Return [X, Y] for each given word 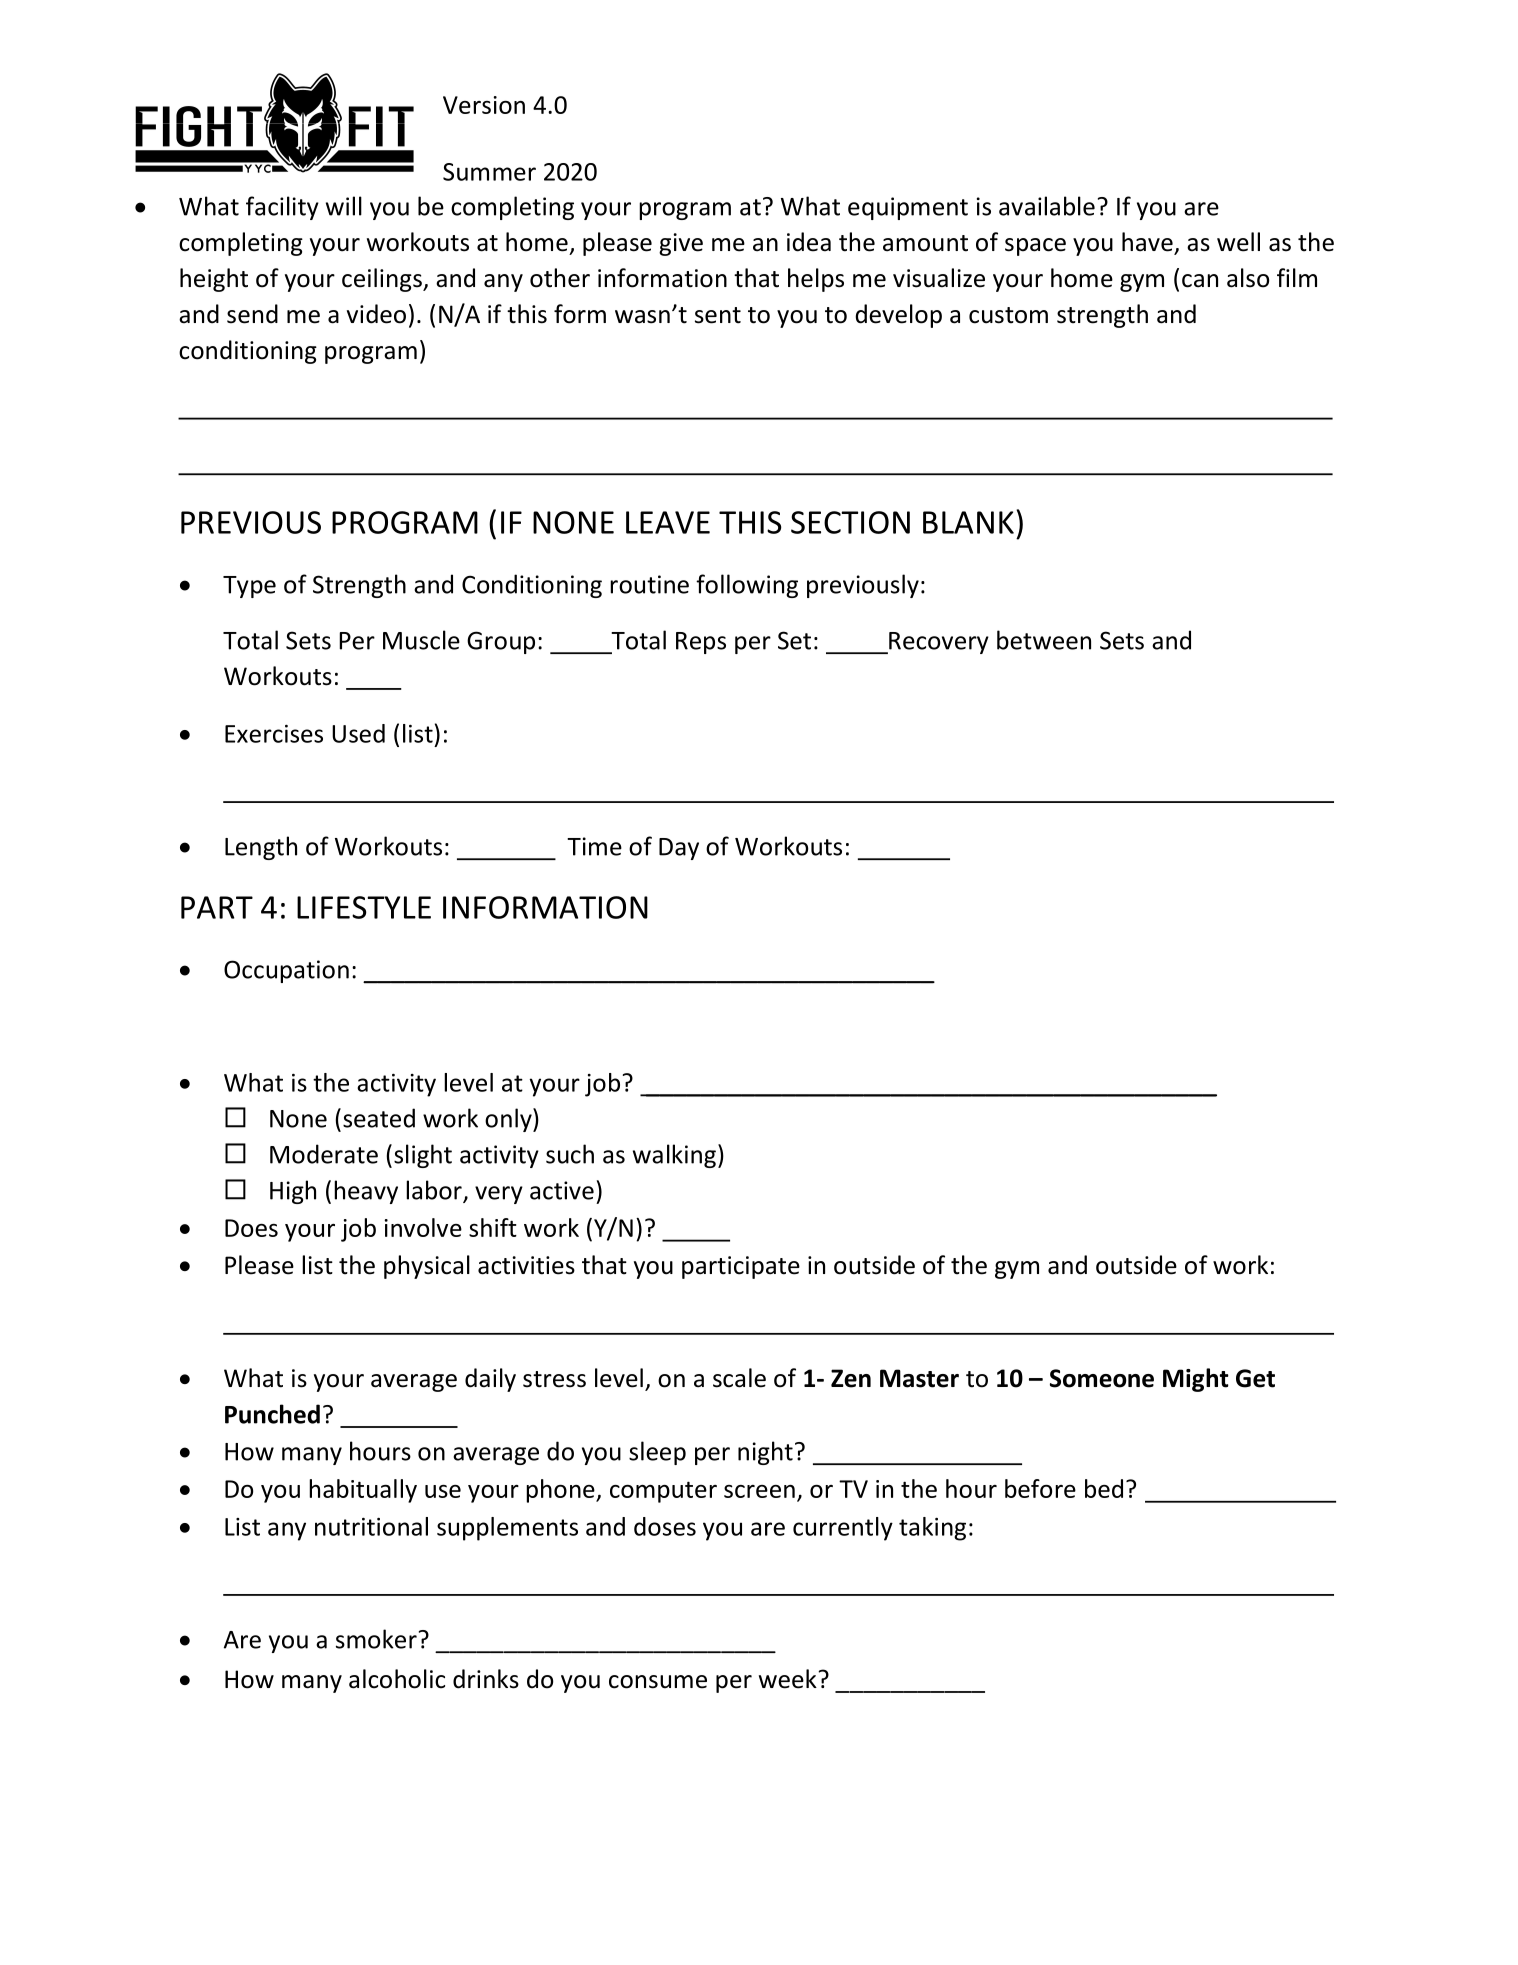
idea [809, 242]
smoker [376, 1639]
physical [427, 1267]
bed [1104, 1488]
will [344, 206]
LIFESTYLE [364, 907]
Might [1196, 1380]
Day [679, 849]
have [1147, 242]
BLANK [968, 522]
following [747, 586]
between [1044, 640]
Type [249, 587]
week [789, 1679]
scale [739, 1378]
